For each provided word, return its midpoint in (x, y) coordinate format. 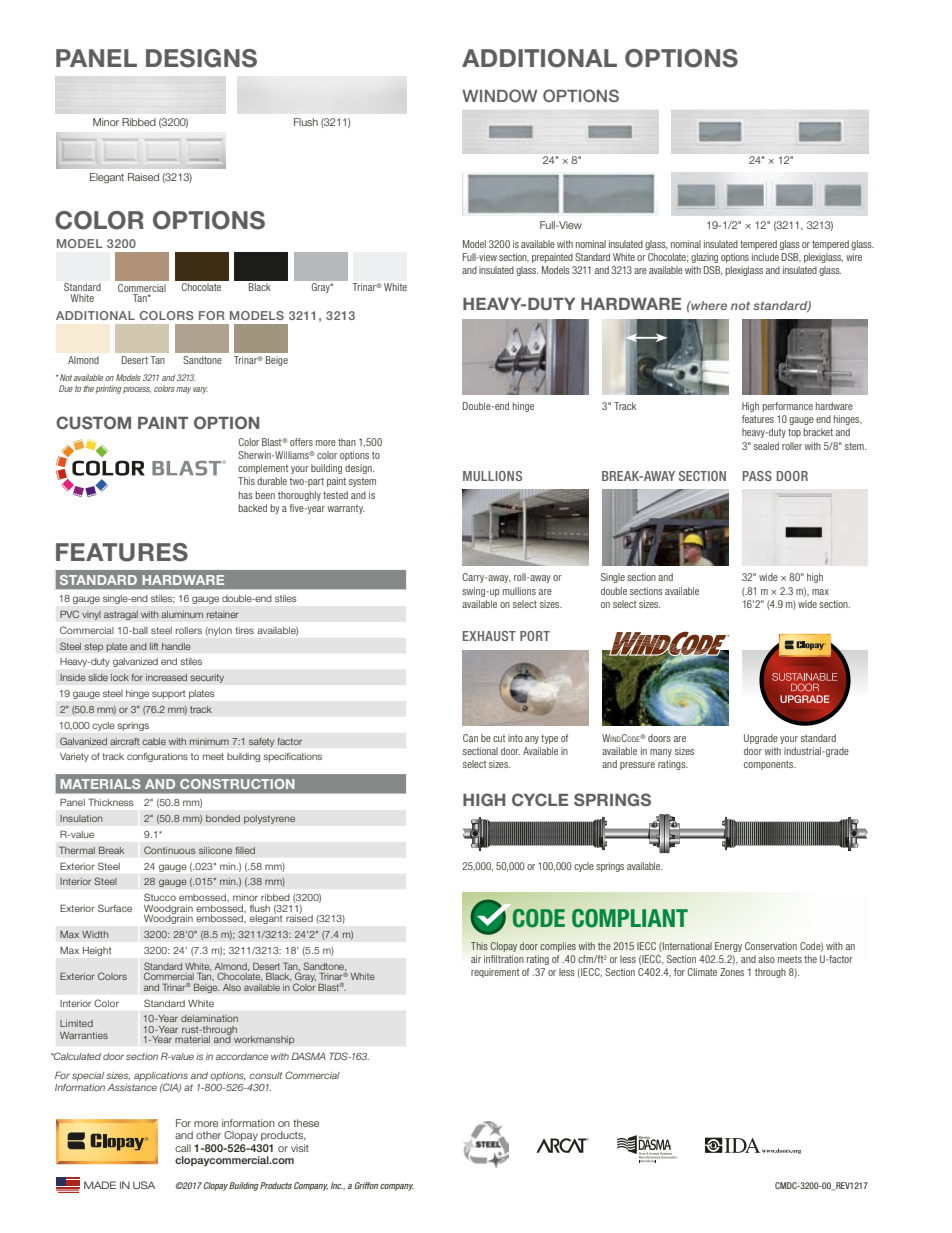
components (770, 765)
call (183, 1148)
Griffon (366, 1185)
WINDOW (499, 95)
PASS (757, 476)
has (246, 495)
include (765, 257)
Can (470, 738)
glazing (704, 258)
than (347, 442)
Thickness (111, 802)
